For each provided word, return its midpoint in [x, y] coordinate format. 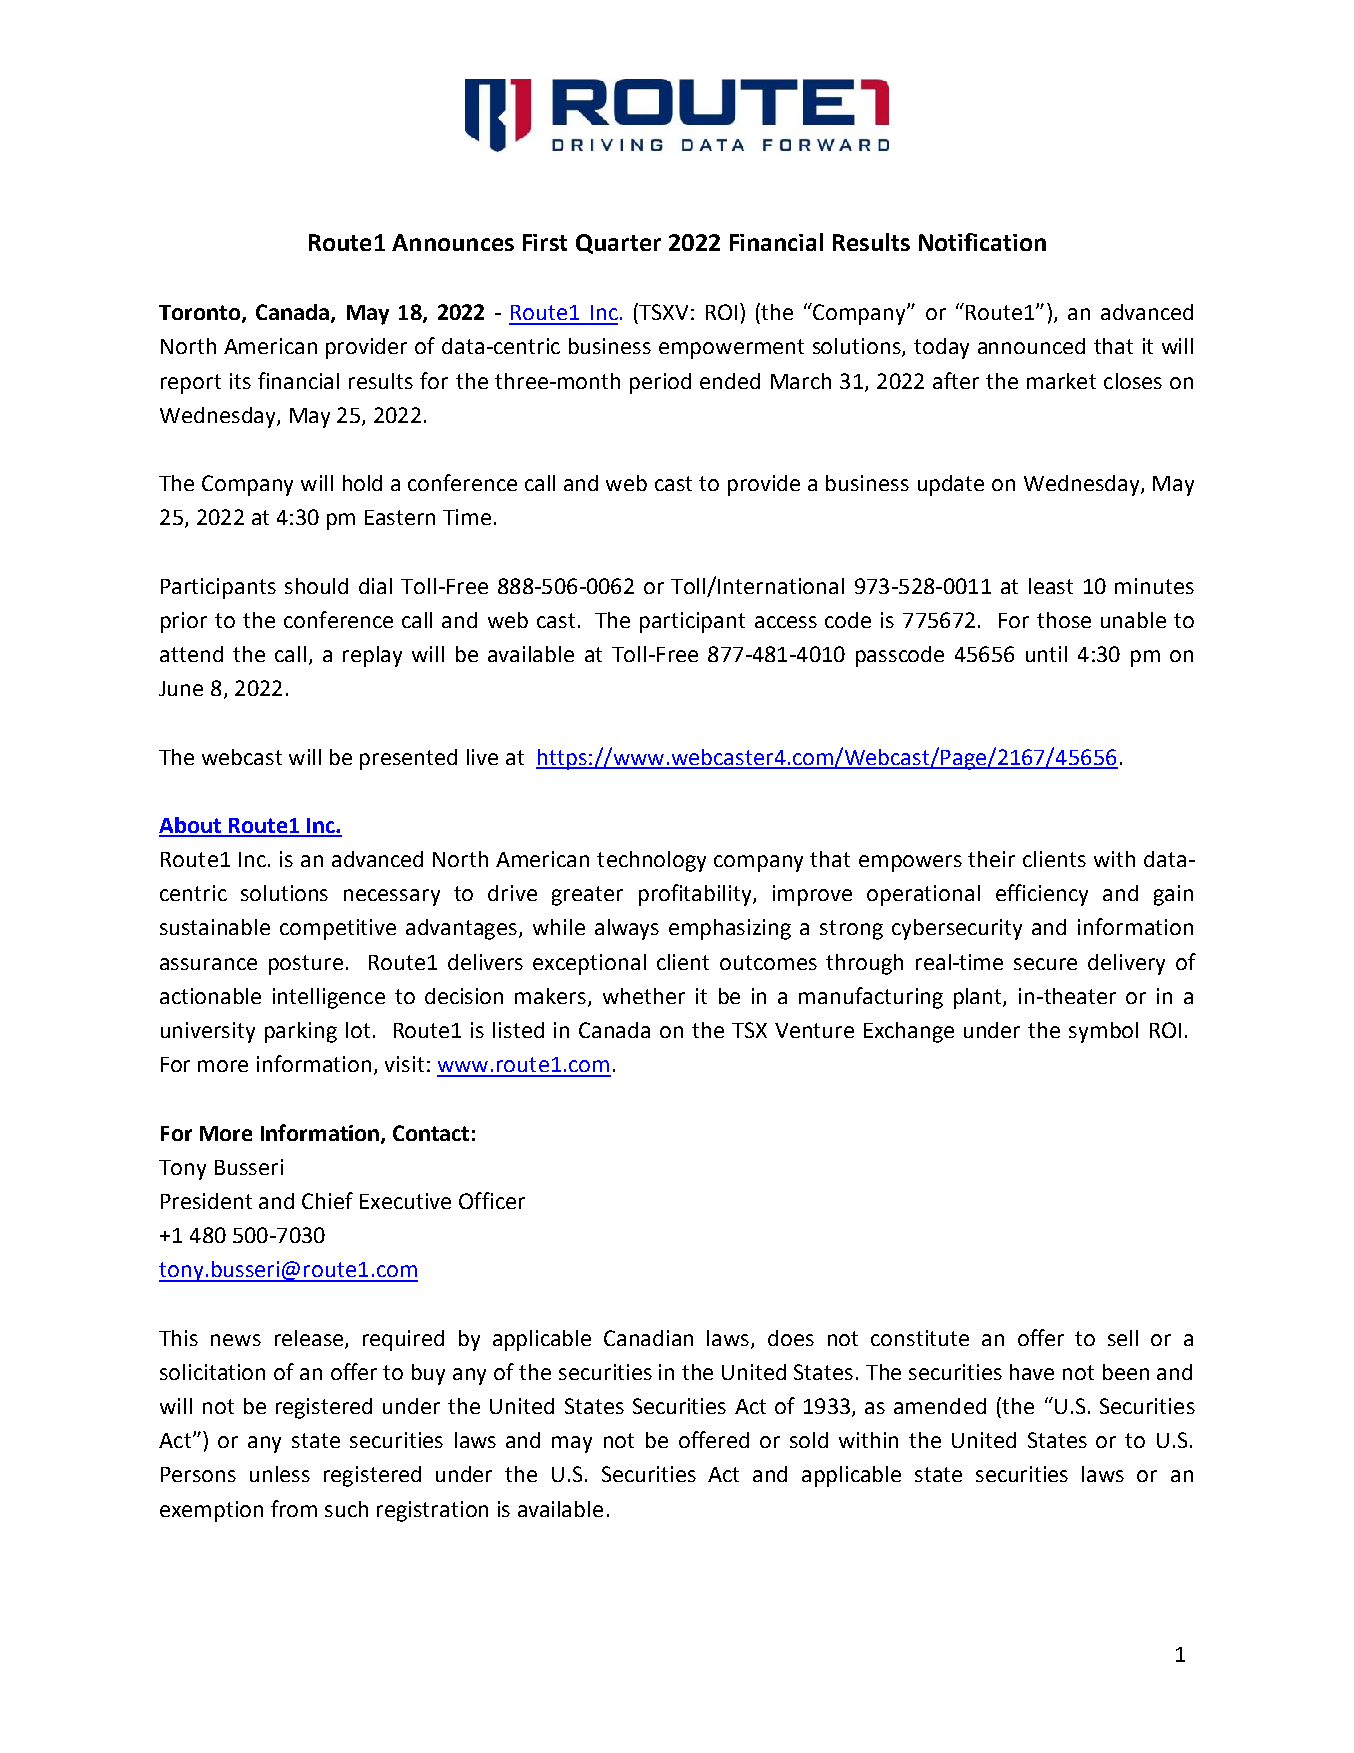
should [316, 586]
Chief [327, 1200]
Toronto [201, 314]
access [786, 622]
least [1051, 586]
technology [651, 861]
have [1032, 1372]
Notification [982, 242]
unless [280, 1474]
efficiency [1042, 895]
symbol [1103, 1032]
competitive [338, 929]
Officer [492, 1200]
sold [809, 1440]
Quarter [618, 244]
